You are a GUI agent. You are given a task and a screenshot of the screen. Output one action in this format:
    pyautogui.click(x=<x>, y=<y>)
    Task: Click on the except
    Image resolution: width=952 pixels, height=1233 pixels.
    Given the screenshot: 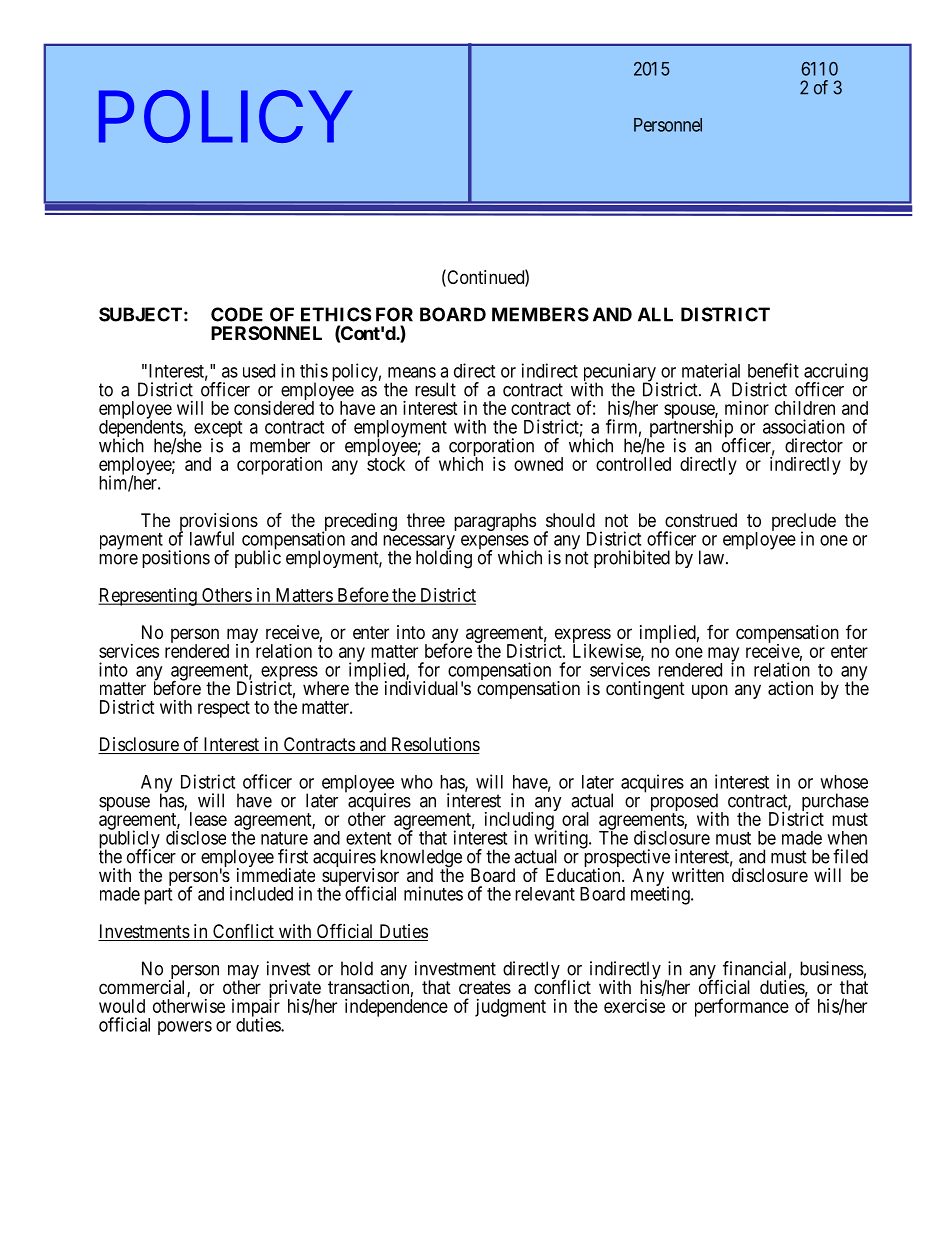 What is the action you would take?
    pyautogui.click(x=218, y=430)
